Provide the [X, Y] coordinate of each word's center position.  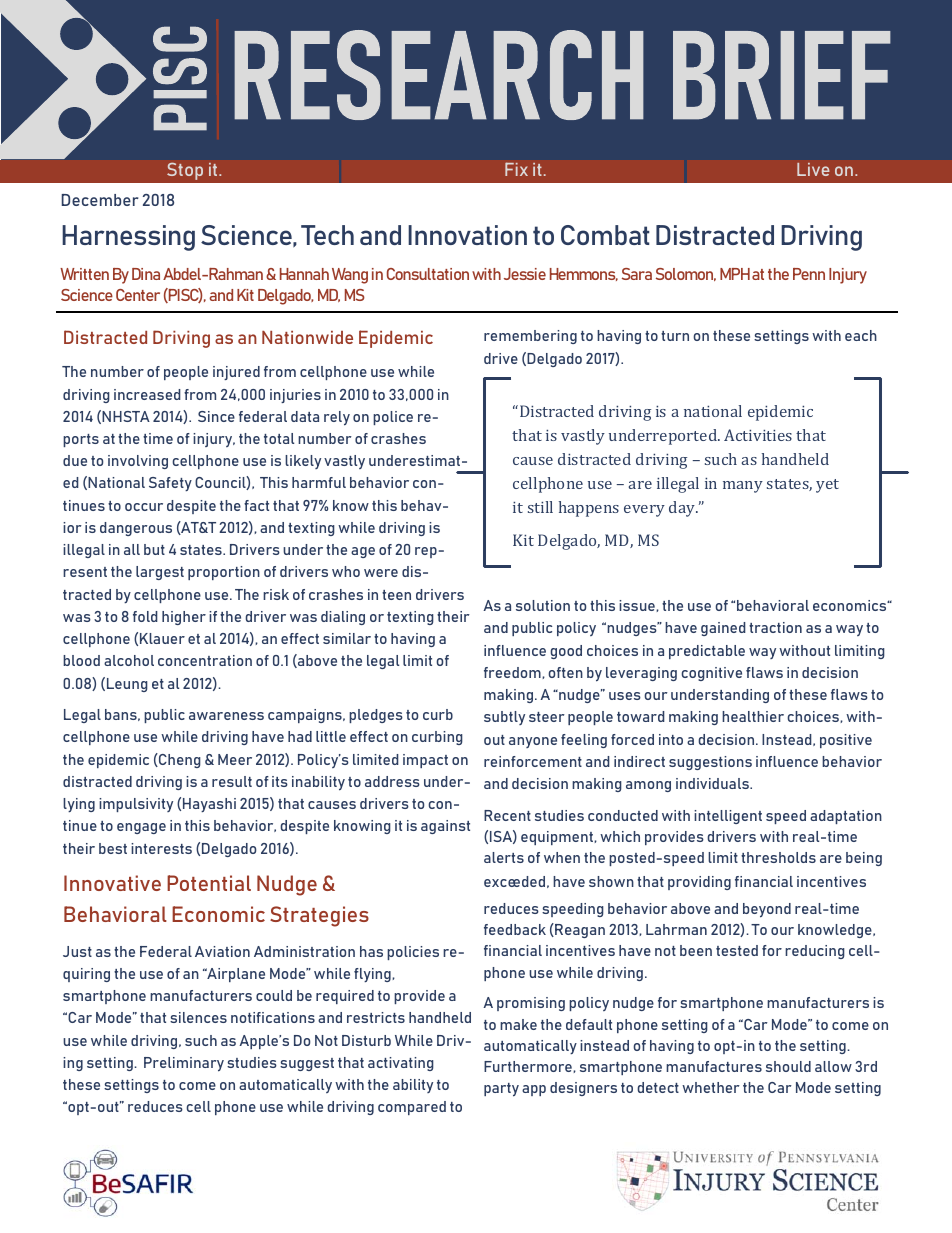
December [100, 200]
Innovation [467, 235]
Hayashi [209, 805]
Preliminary [184, 1064]
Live [813, 169]
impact [425, 761]
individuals [713, 783]
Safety [170, 484]
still [540, 507]
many [743, 487]
